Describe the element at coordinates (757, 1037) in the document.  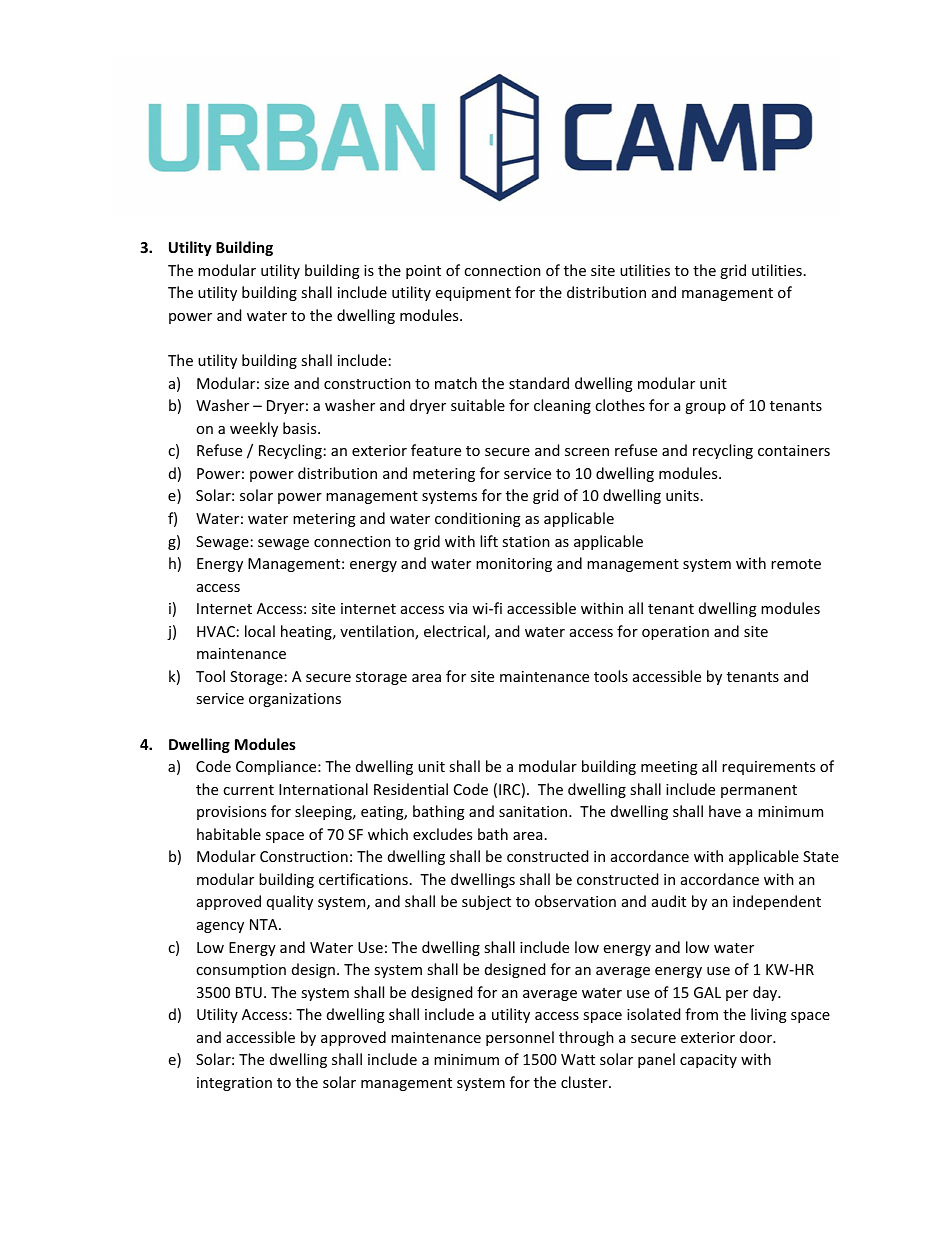
I see `door` at that location.
